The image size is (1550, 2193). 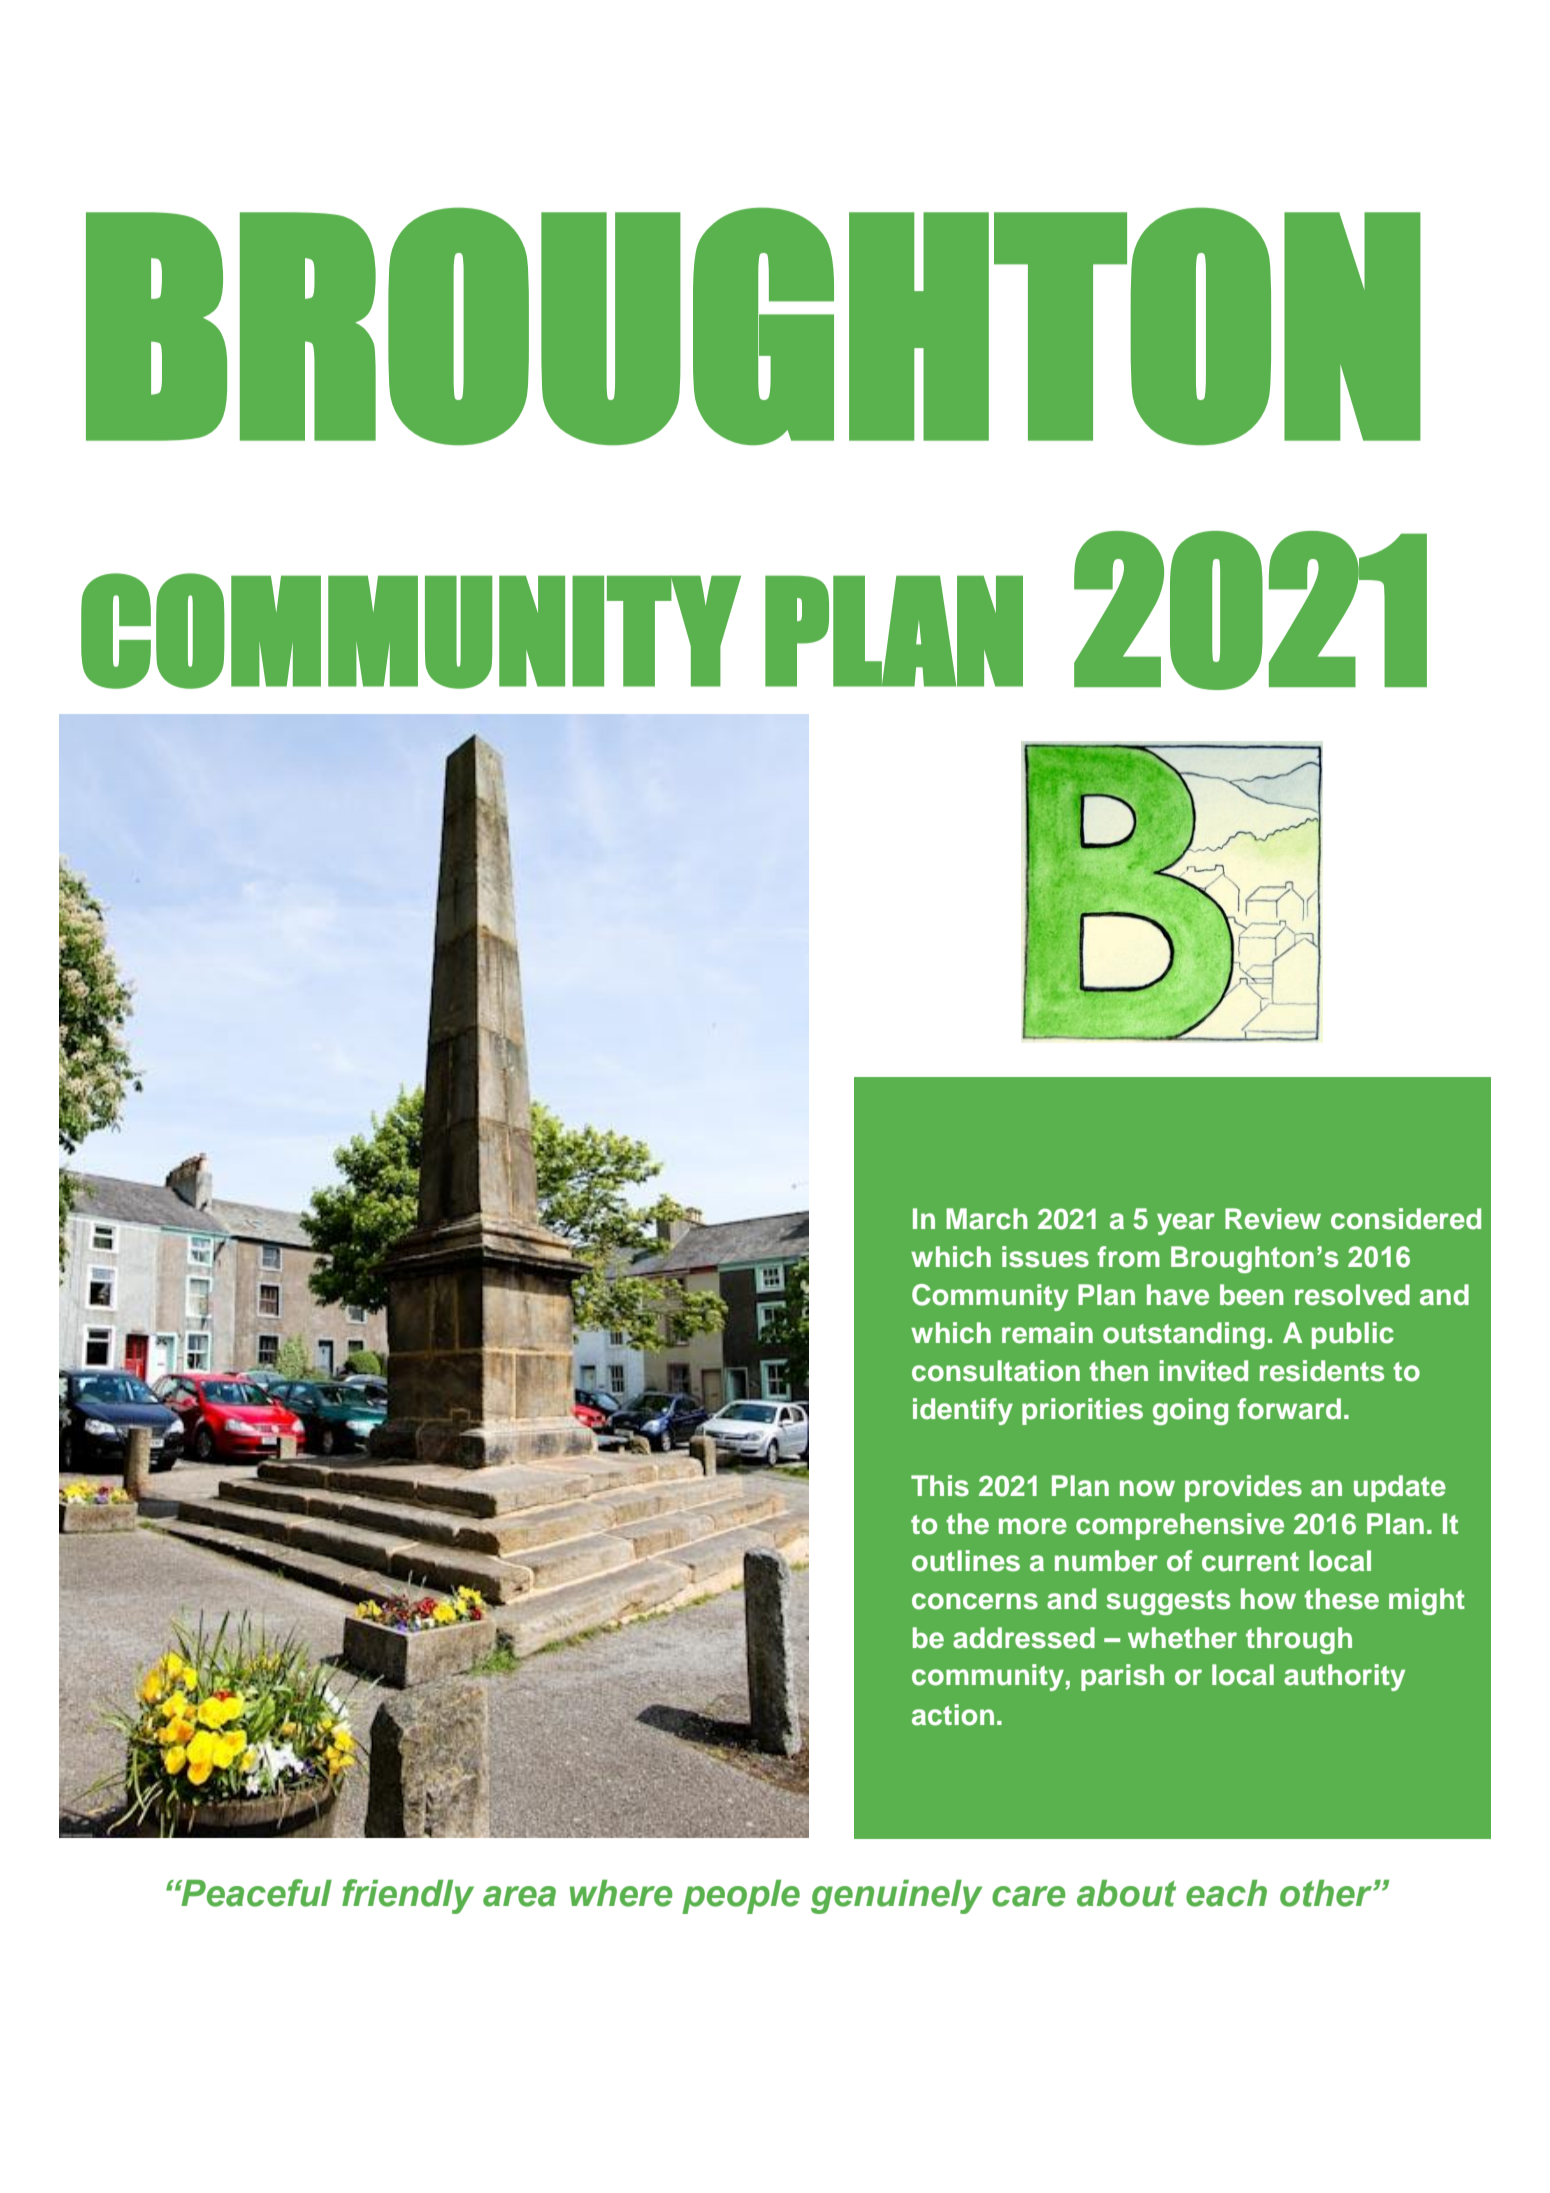 I want to click on March, so click(x=987, y=1219).
